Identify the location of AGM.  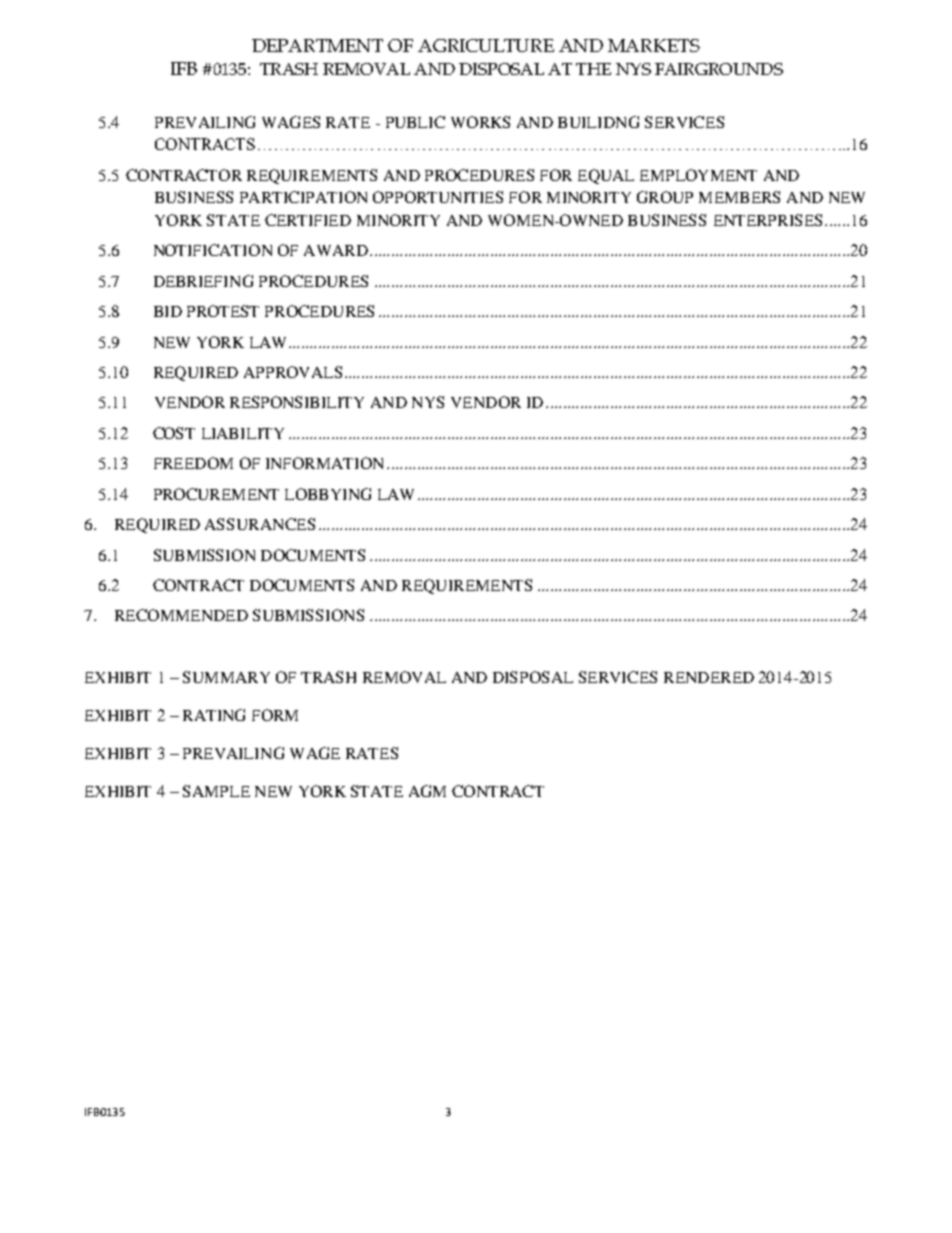
(427, 791).
